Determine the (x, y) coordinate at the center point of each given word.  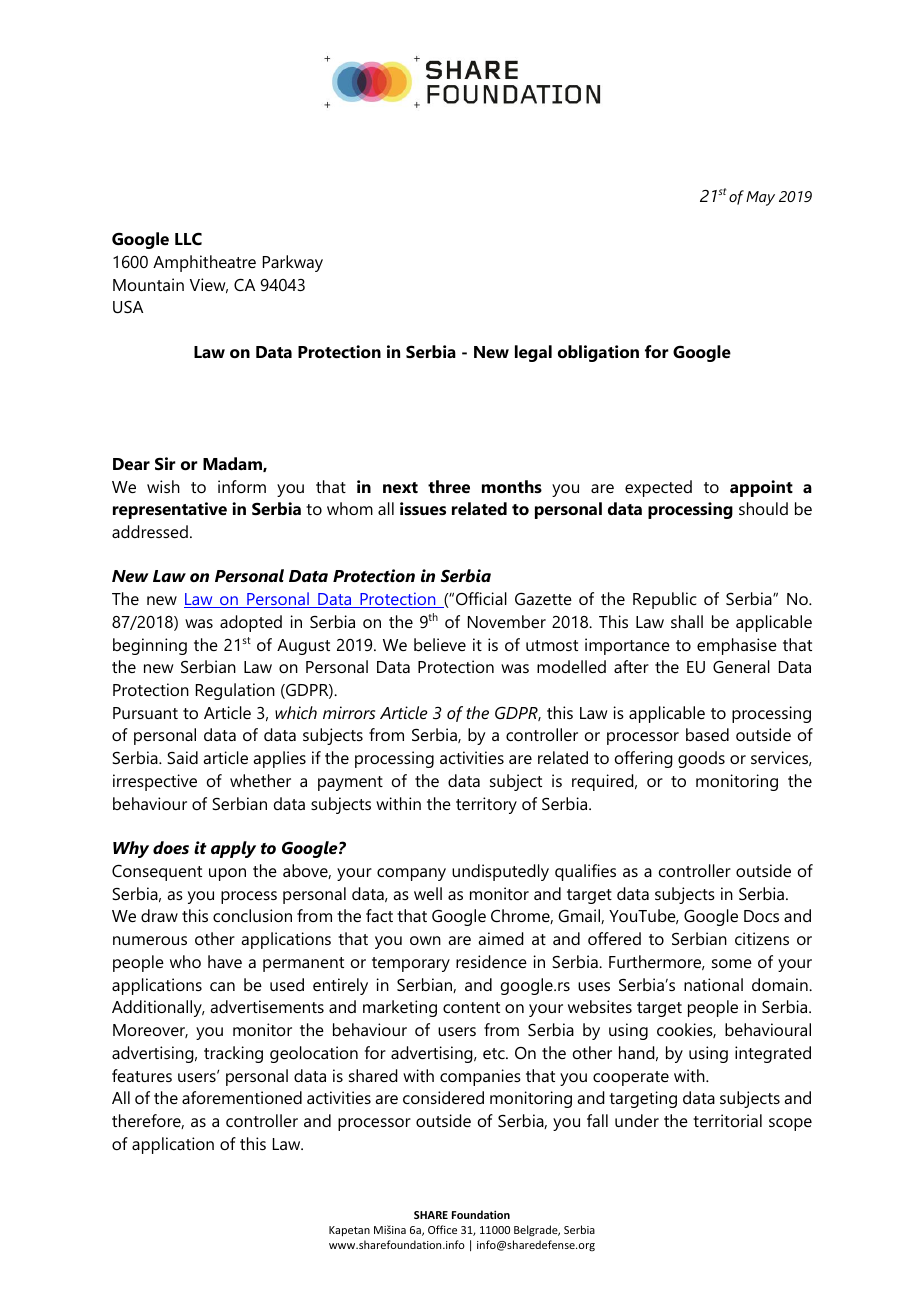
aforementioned (242, 1097)
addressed (150, 531)
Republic (665, 600)
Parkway (293, 263)
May (760, 198)
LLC (188, 238)
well (428, 893)
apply (233, 849)
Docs (761, 916)
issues (423, 508)
